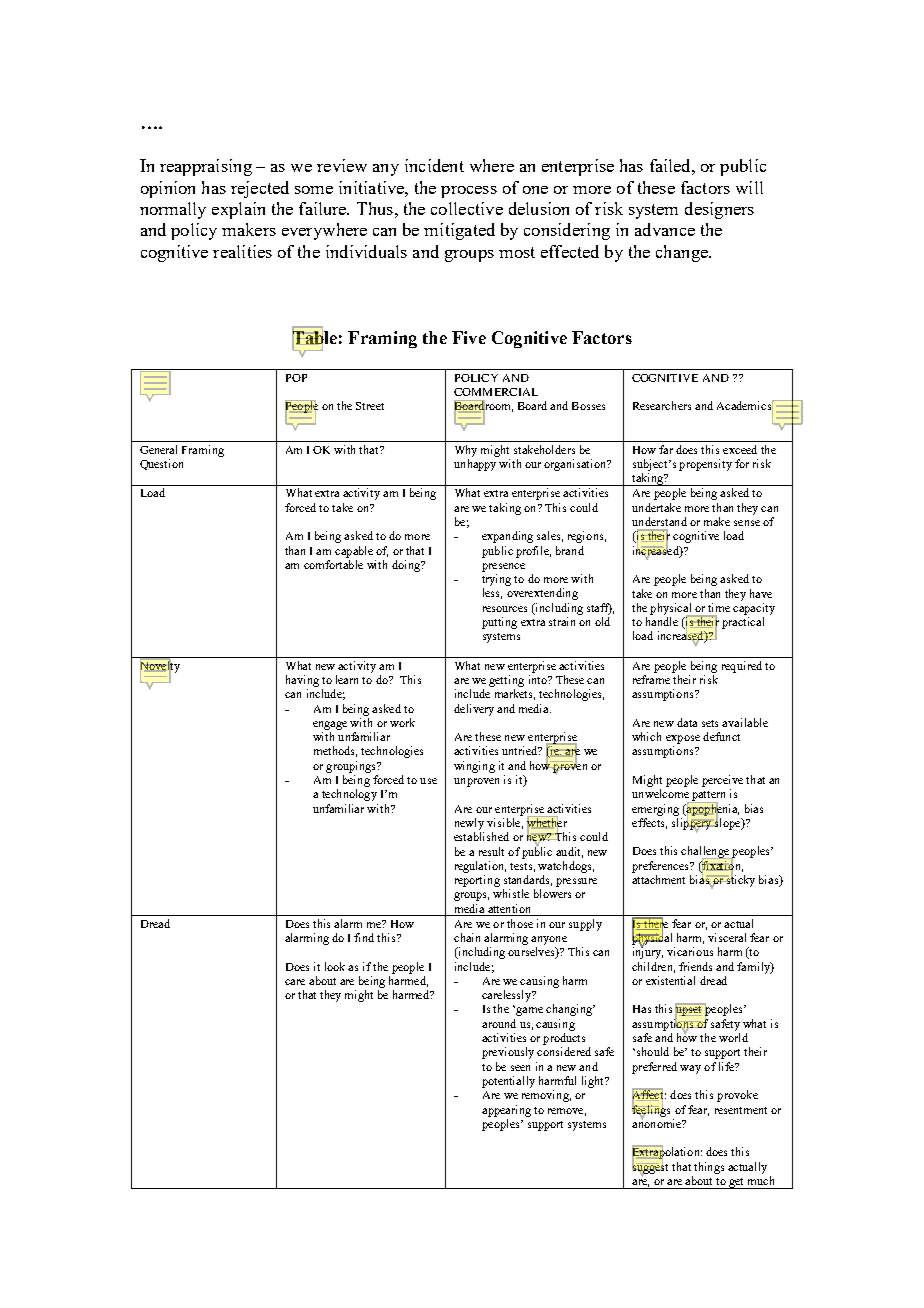 The height and width of the document is (1308, 924). Describe the element at coordinates (705, 465) in the document. I see `propensity` at that location.
